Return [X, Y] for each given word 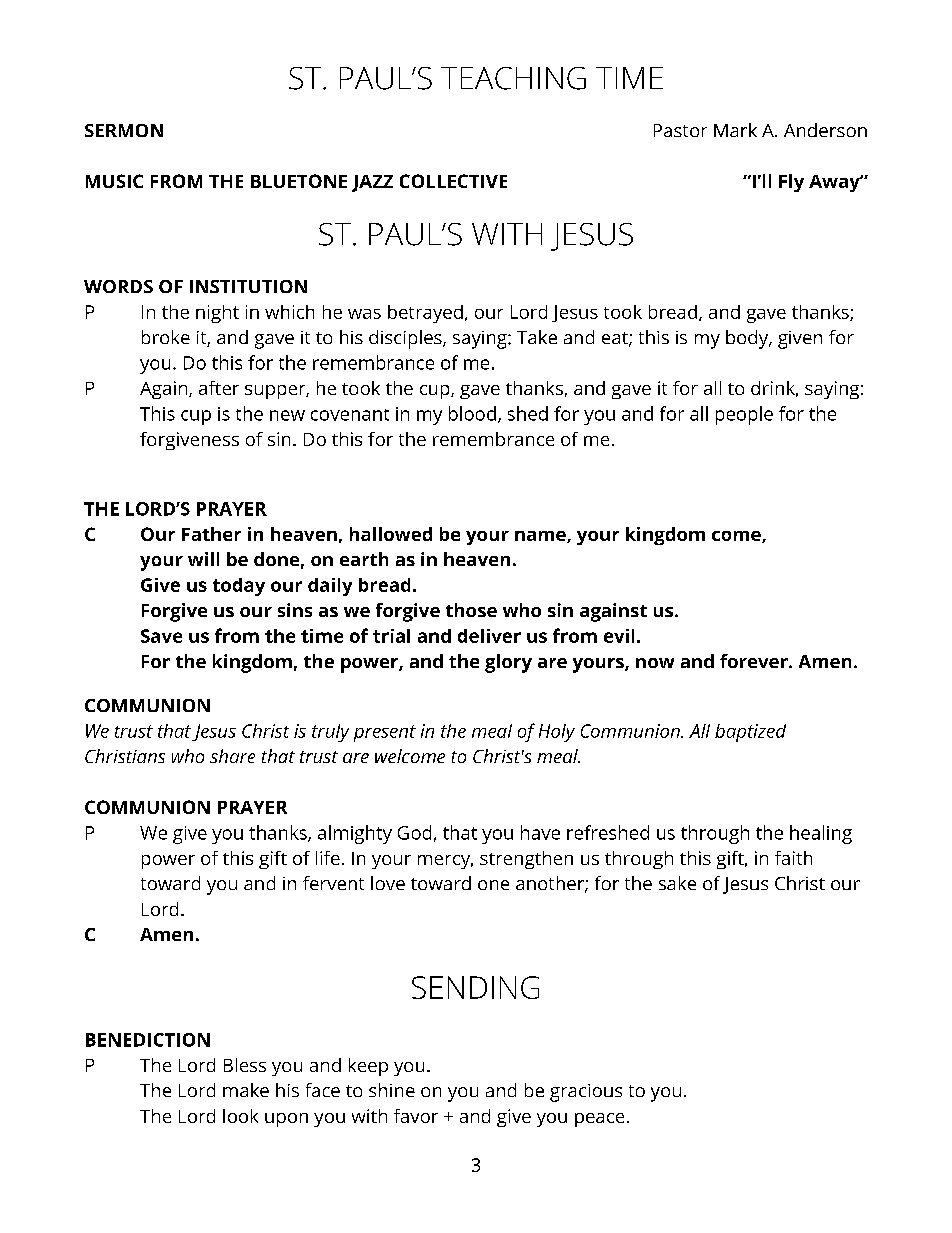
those [471, 610]
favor [416, 1116]
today [239, 587]
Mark [735, 130]
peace [599, 1120]
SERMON [124, 130]
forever [755, 661]
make [246, 1090]
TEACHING [513, 78]
